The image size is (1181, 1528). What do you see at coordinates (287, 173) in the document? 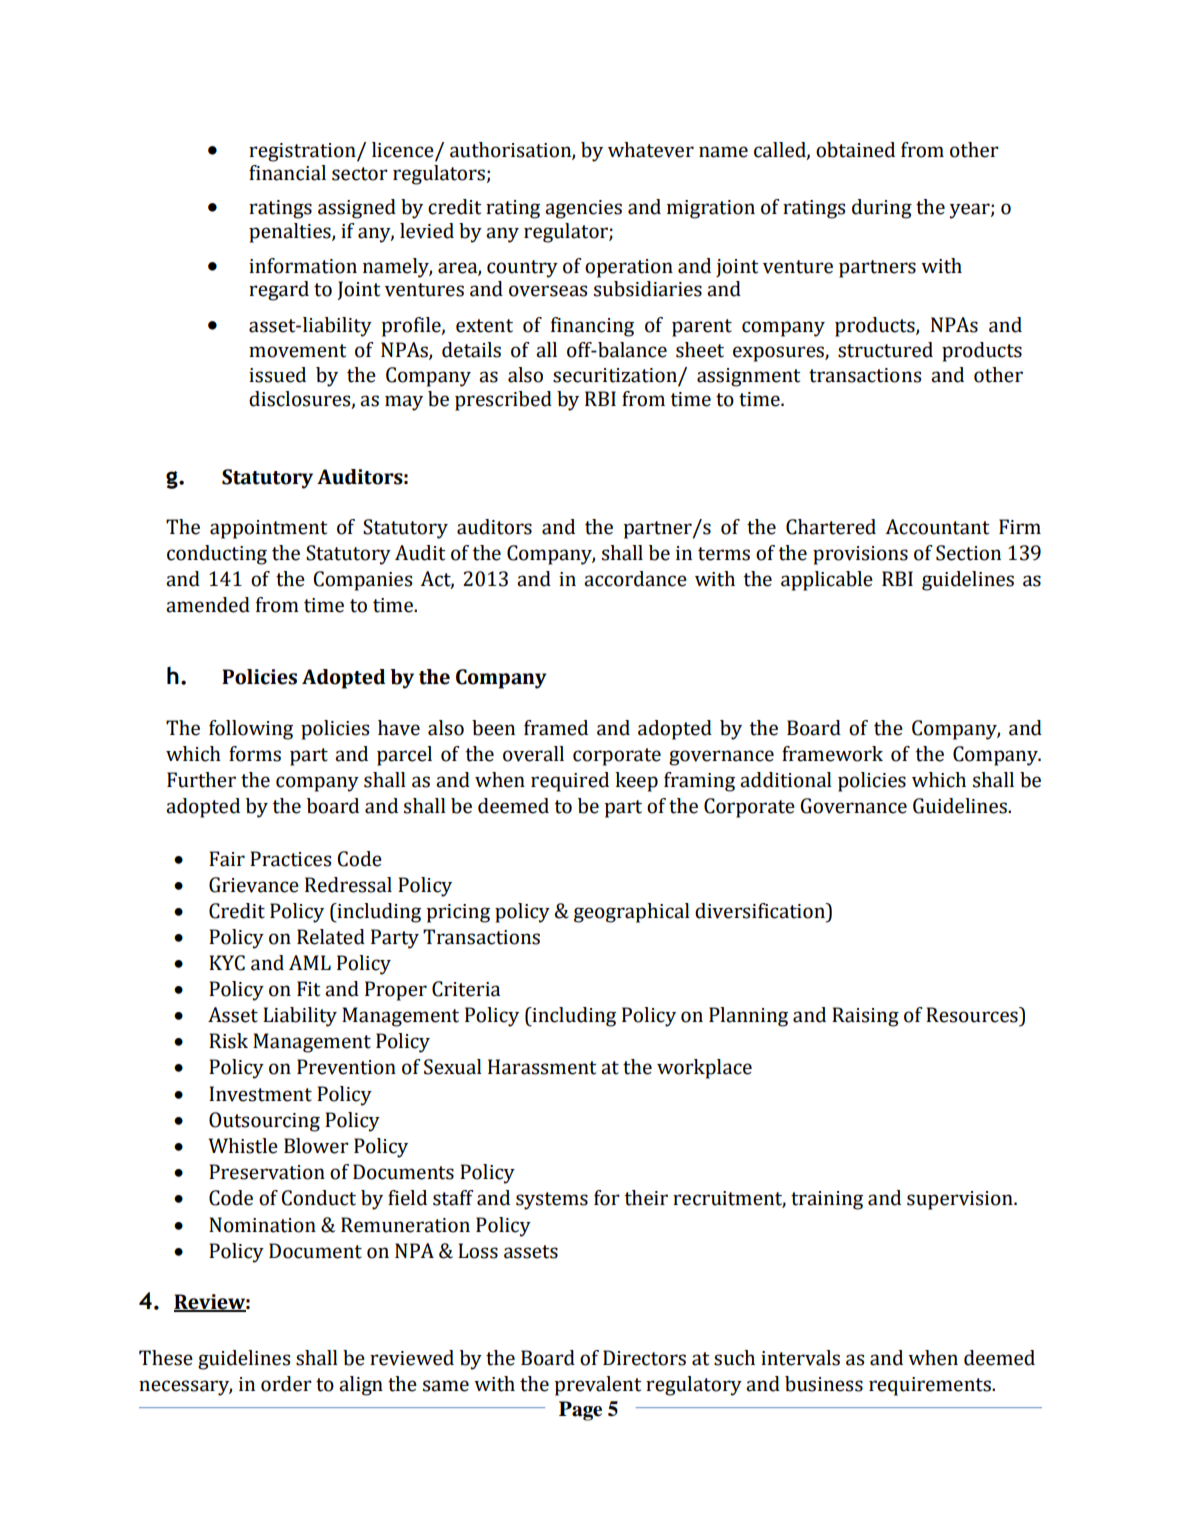
I see `financial` at bounding box center [287, 173].
